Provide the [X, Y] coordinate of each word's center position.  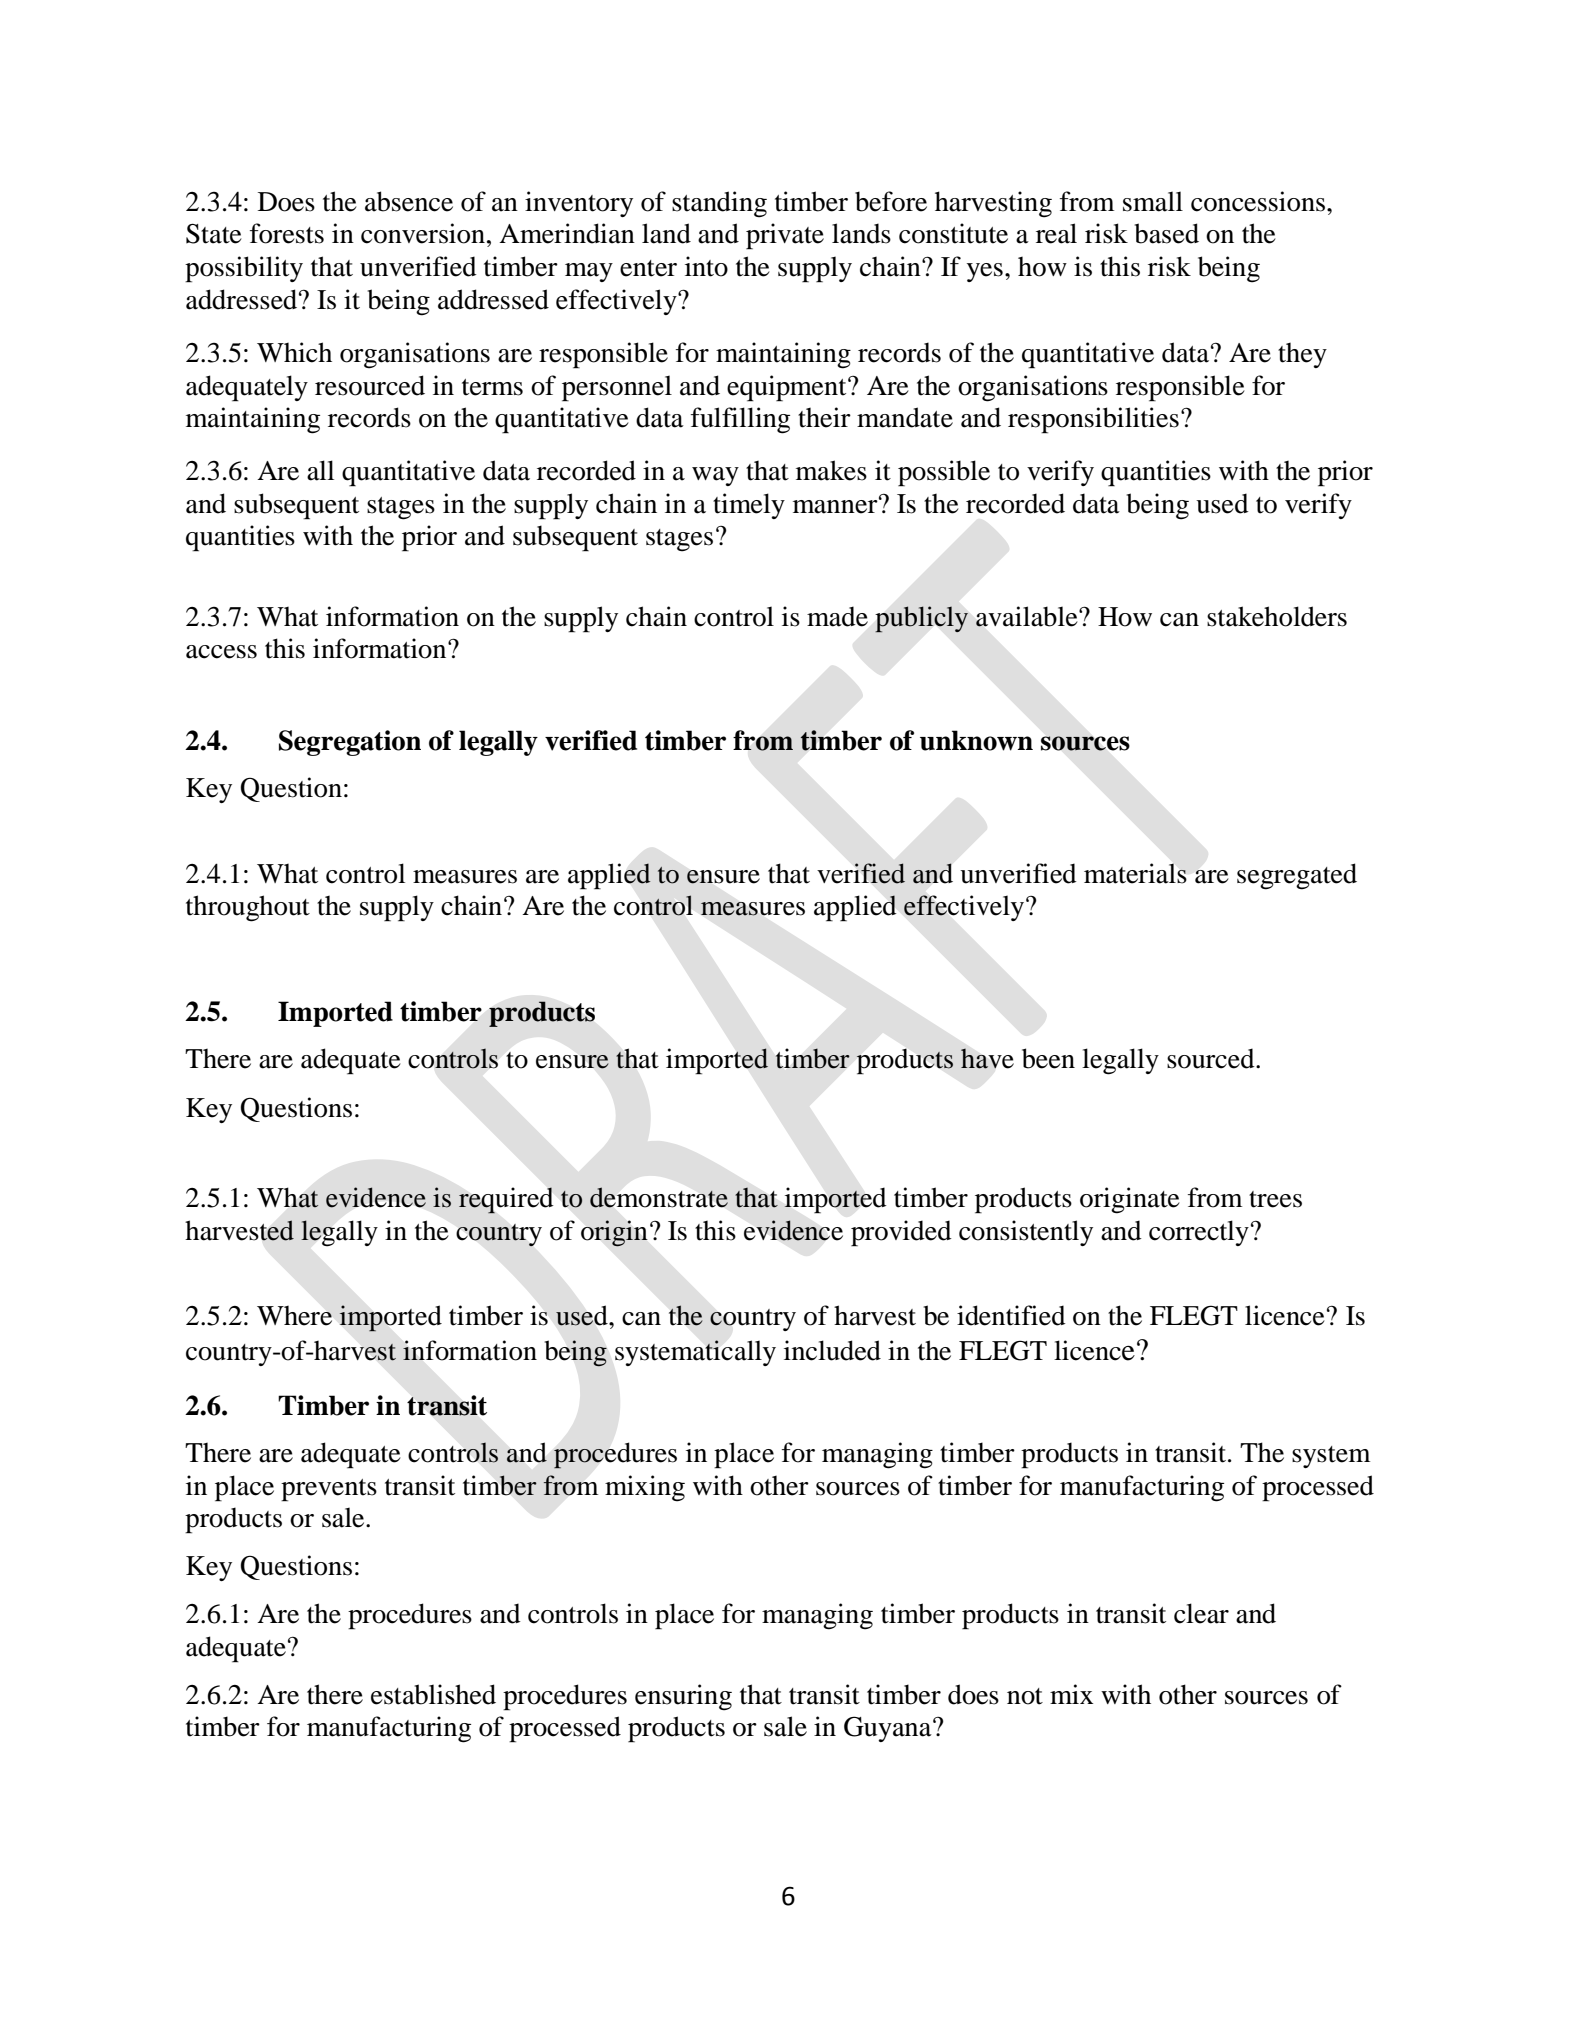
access [221, 652]
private [785, 236]
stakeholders [1277, 616]
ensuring [683, 1697]
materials [1135, 873]
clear [1201, 1613]
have [987, 1058]
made [837, 616]
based [1167, 233]
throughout [248, 908]
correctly [1199, 1233]
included [832, 1350]
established [433, 1694]
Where [294, 1316]
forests [287, 233]
